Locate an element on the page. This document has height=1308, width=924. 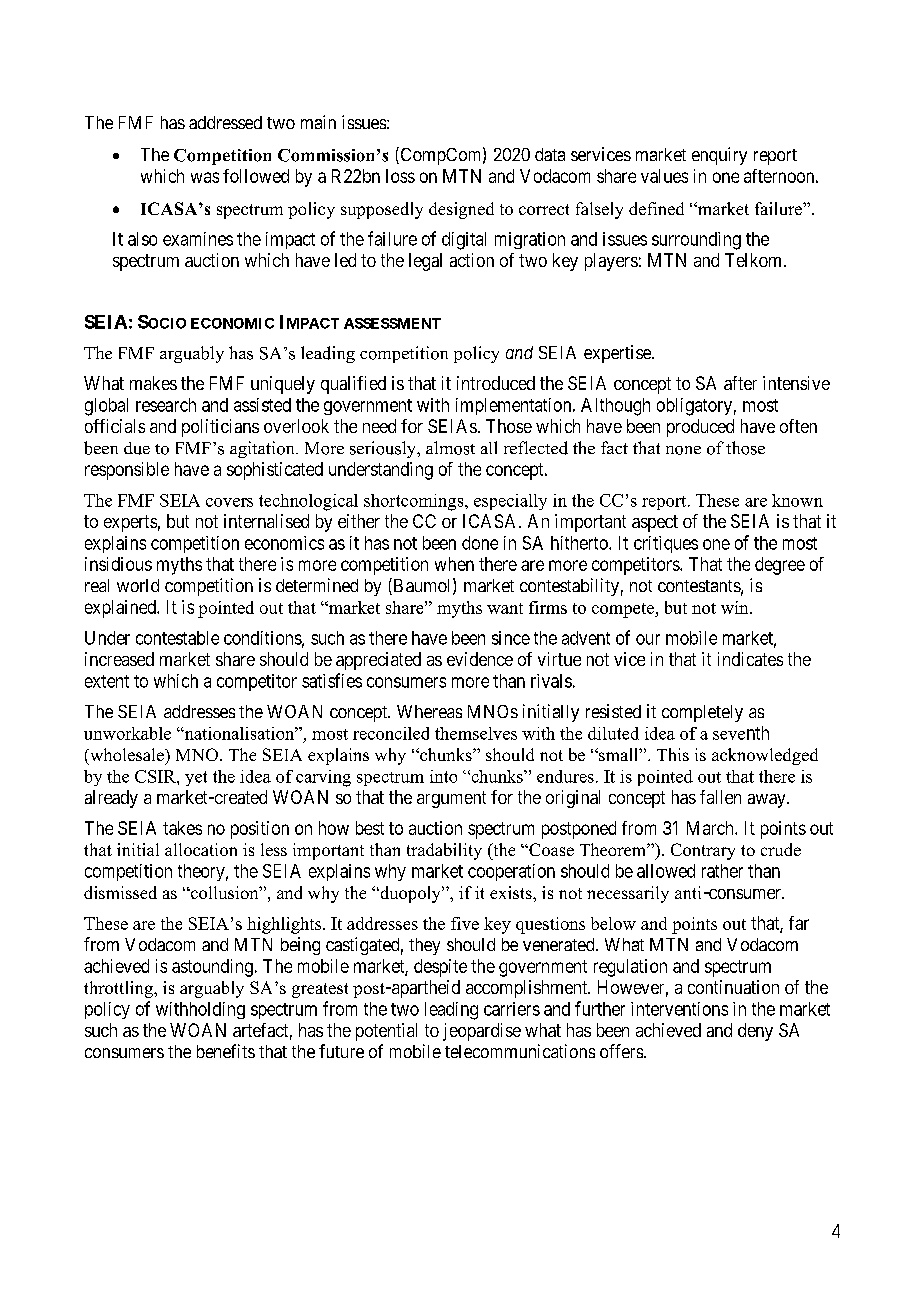
benefits is located at coordinates (226, 1051).
